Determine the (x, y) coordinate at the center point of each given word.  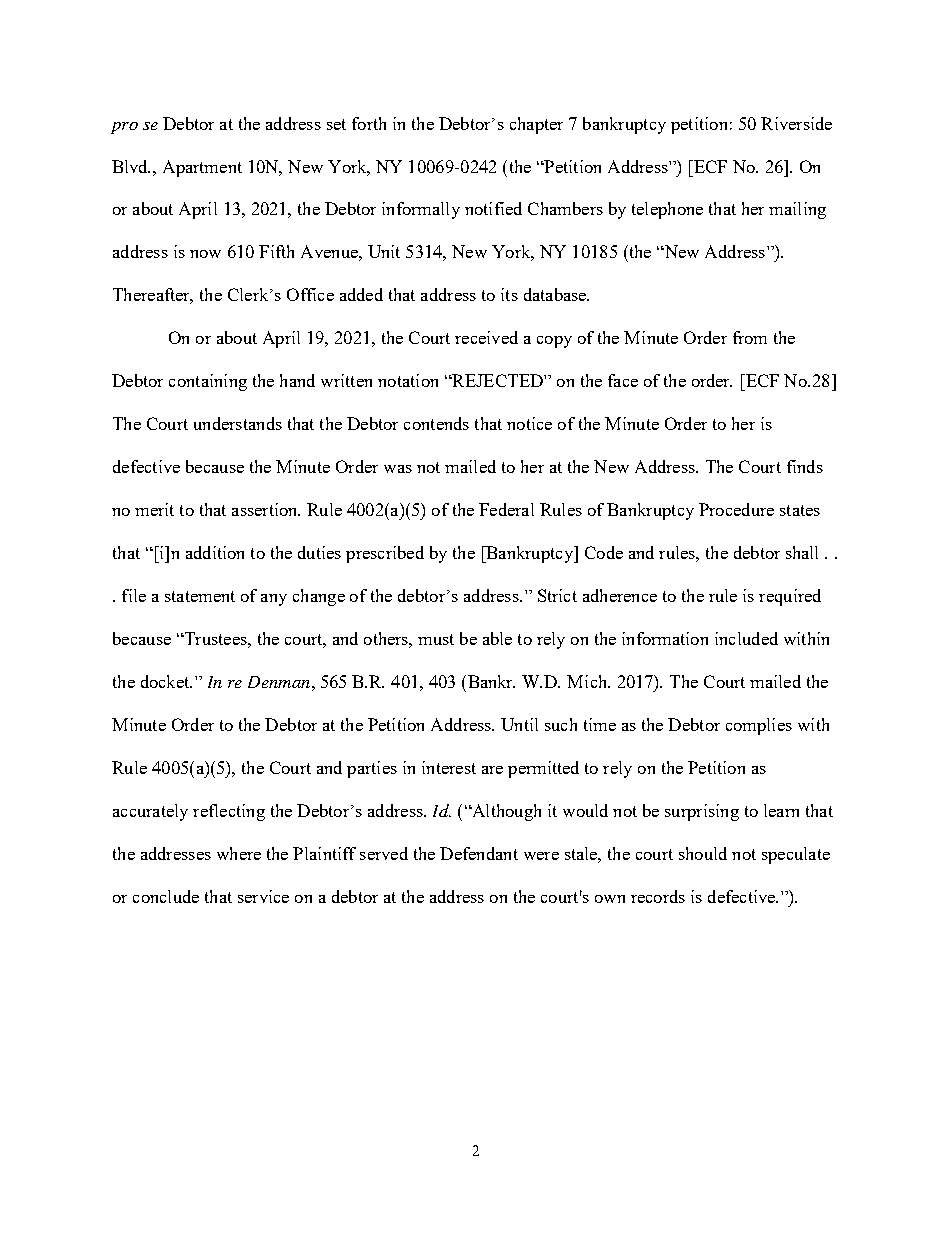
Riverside (796, 123)
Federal (506, 509)
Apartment (202, 168)
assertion (266, 509)
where (239, 853)
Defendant (479, 853)
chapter (536, 125)
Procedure (736, 509)
